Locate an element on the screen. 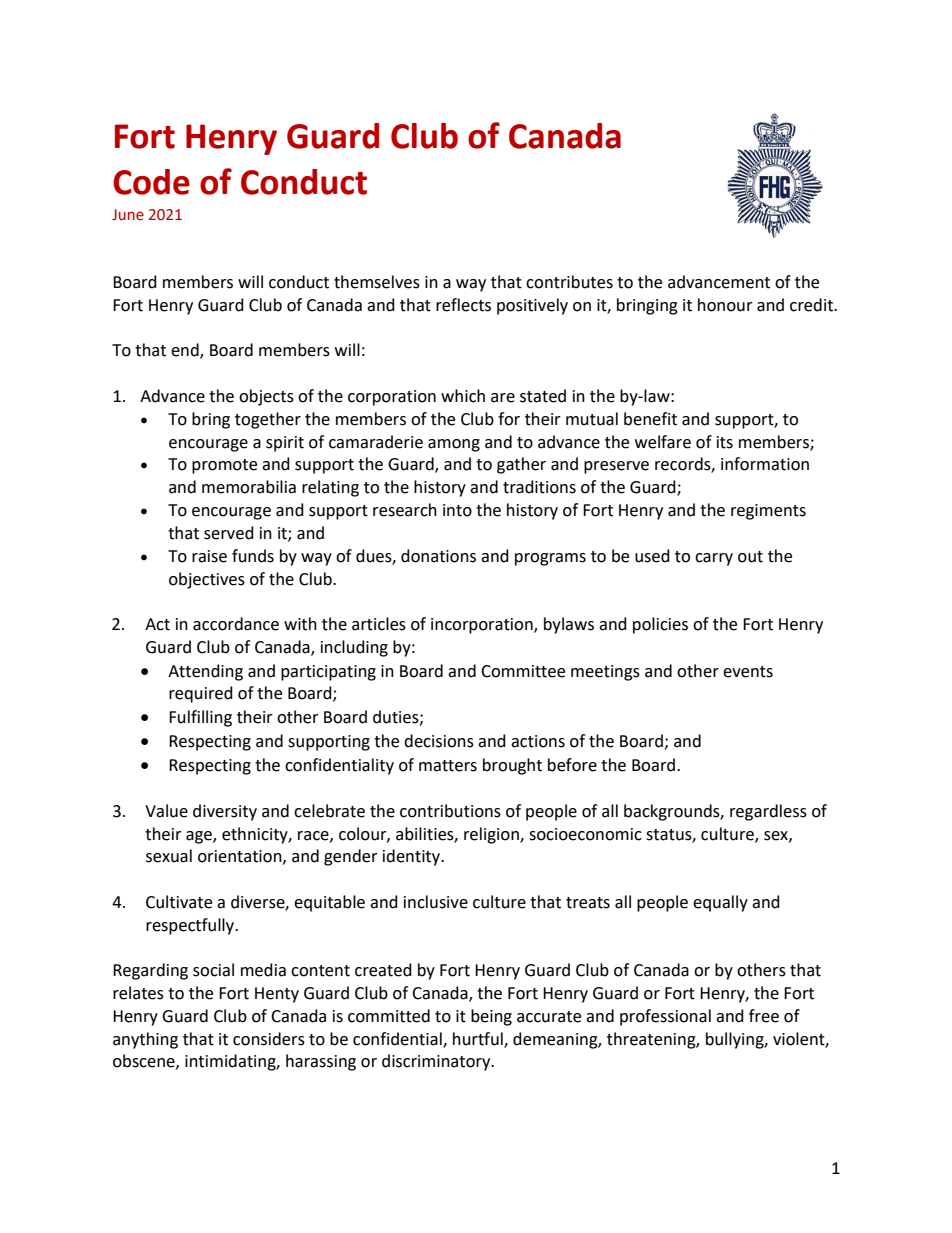  themselves is located at coordinates (377, 282).
